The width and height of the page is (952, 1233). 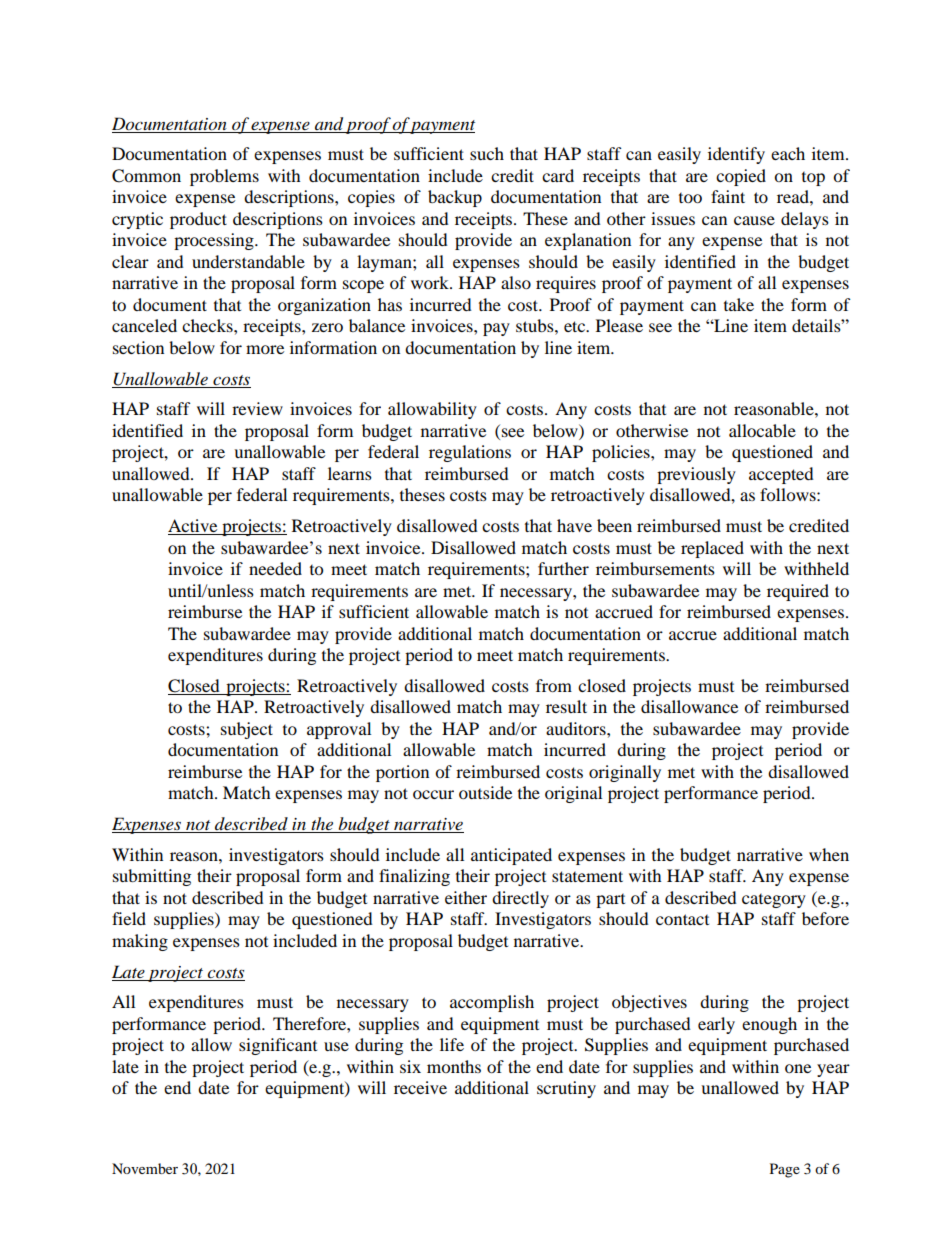 What do you see at coordinates (455, 198) in the page?
I see `backup` at bounding box center [455, 198].
